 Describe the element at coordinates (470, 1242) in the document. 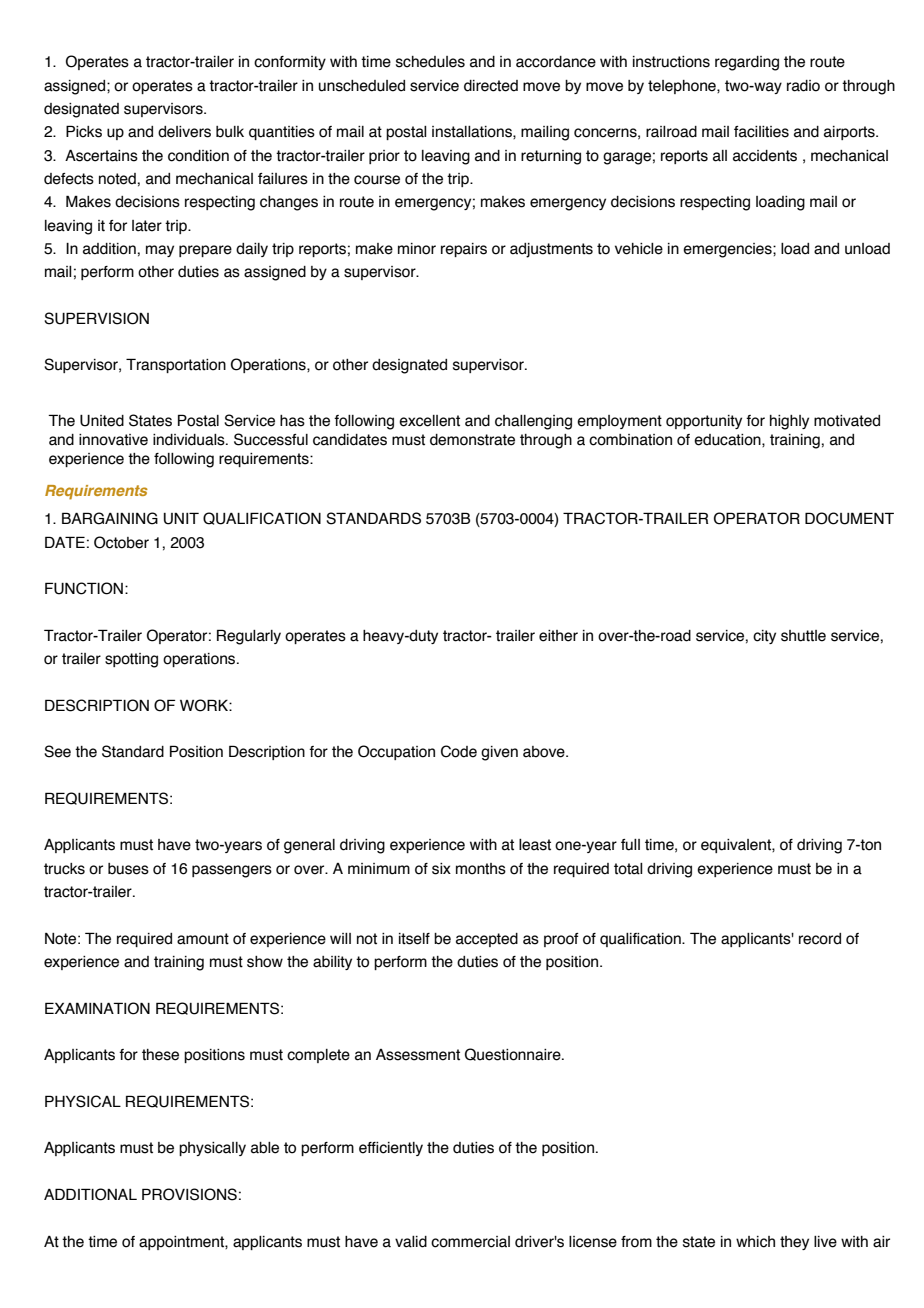

I see `commercial` at that location.
